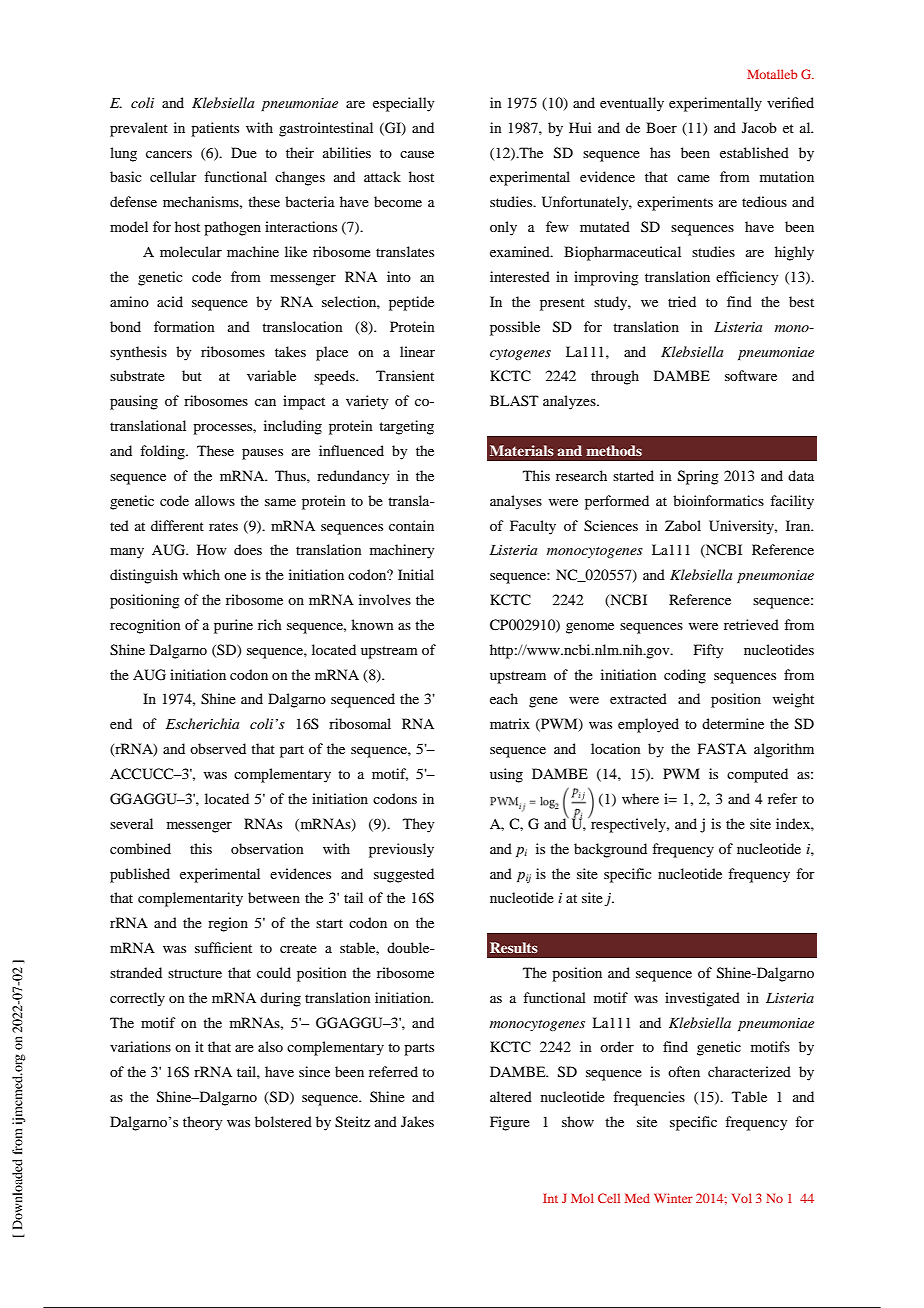 The width and height of the image is (924, 1308). What do you see at coordinates (416, 574) in the image?
I see `Initial` at bounding box center [416, 574].
